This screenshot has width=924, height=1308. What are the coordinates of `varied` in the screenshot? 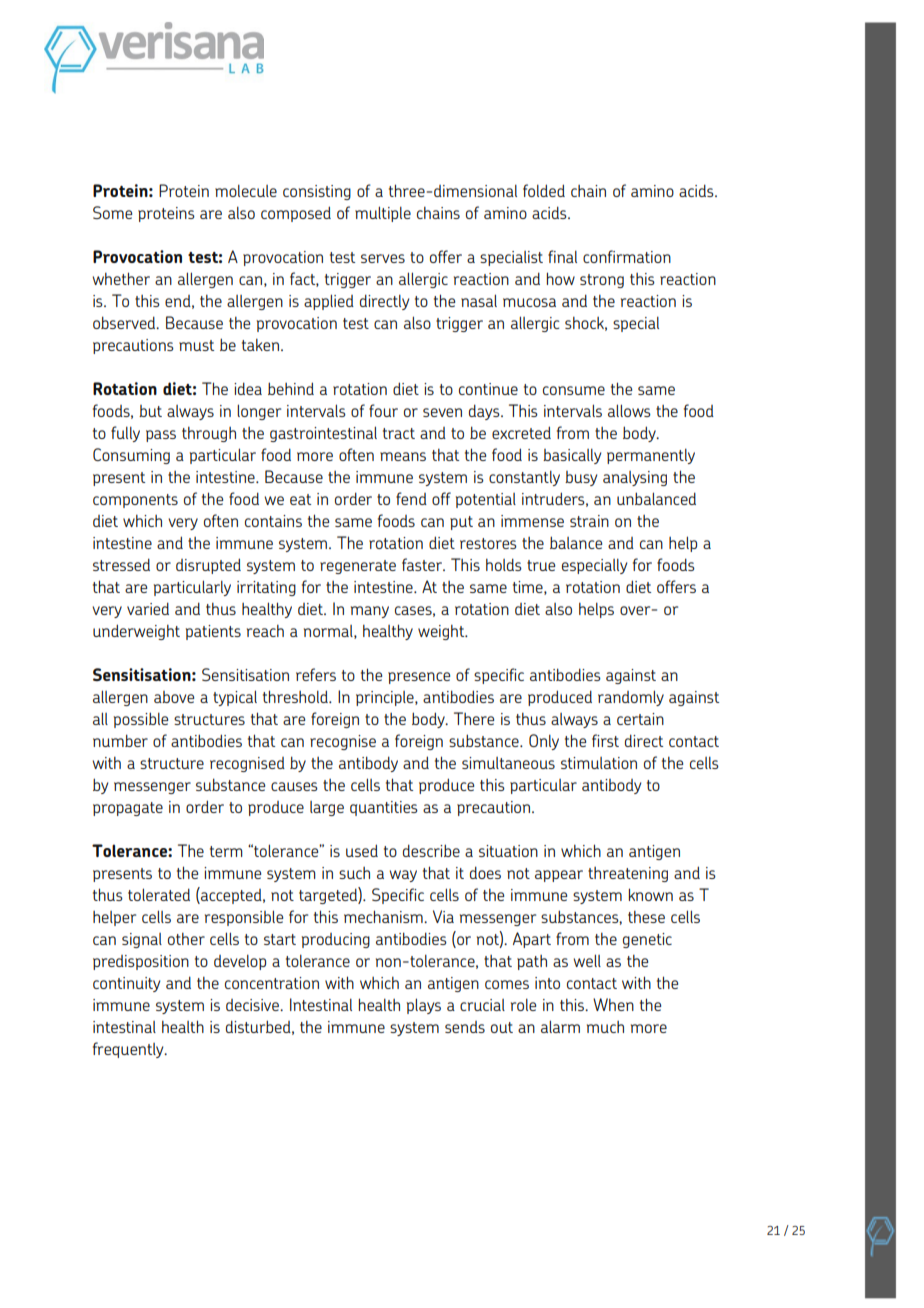 It's located at (148, 608).
